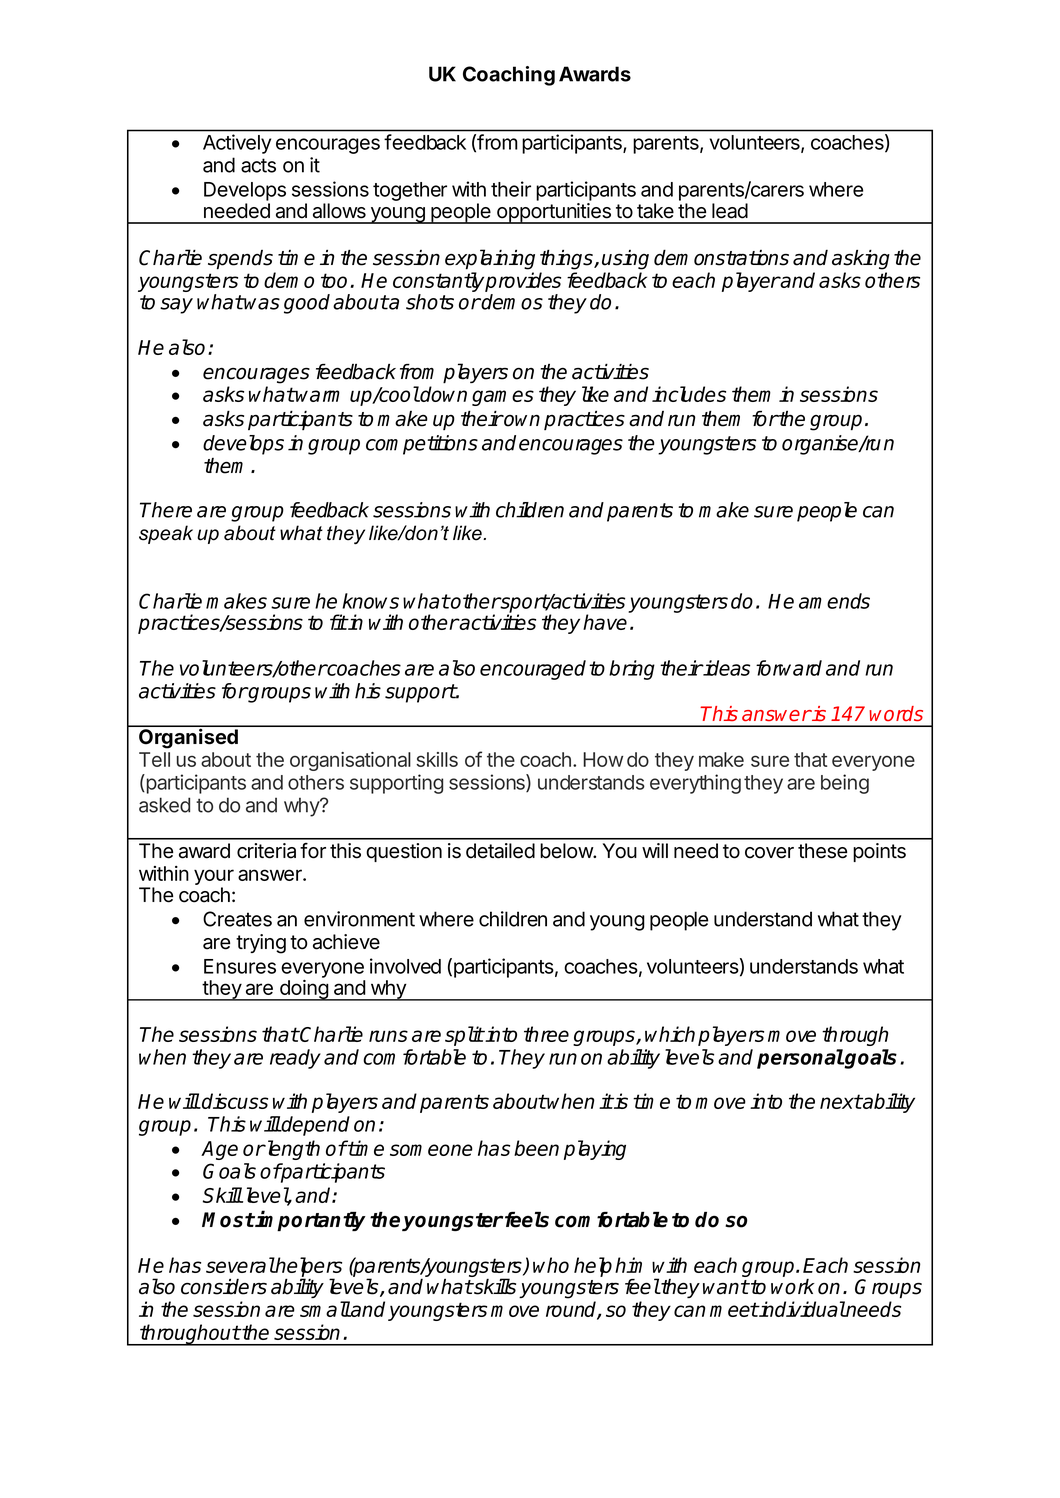  Describe the element at coordinates (154, 759) in the page. I see `Tell` at that location.
